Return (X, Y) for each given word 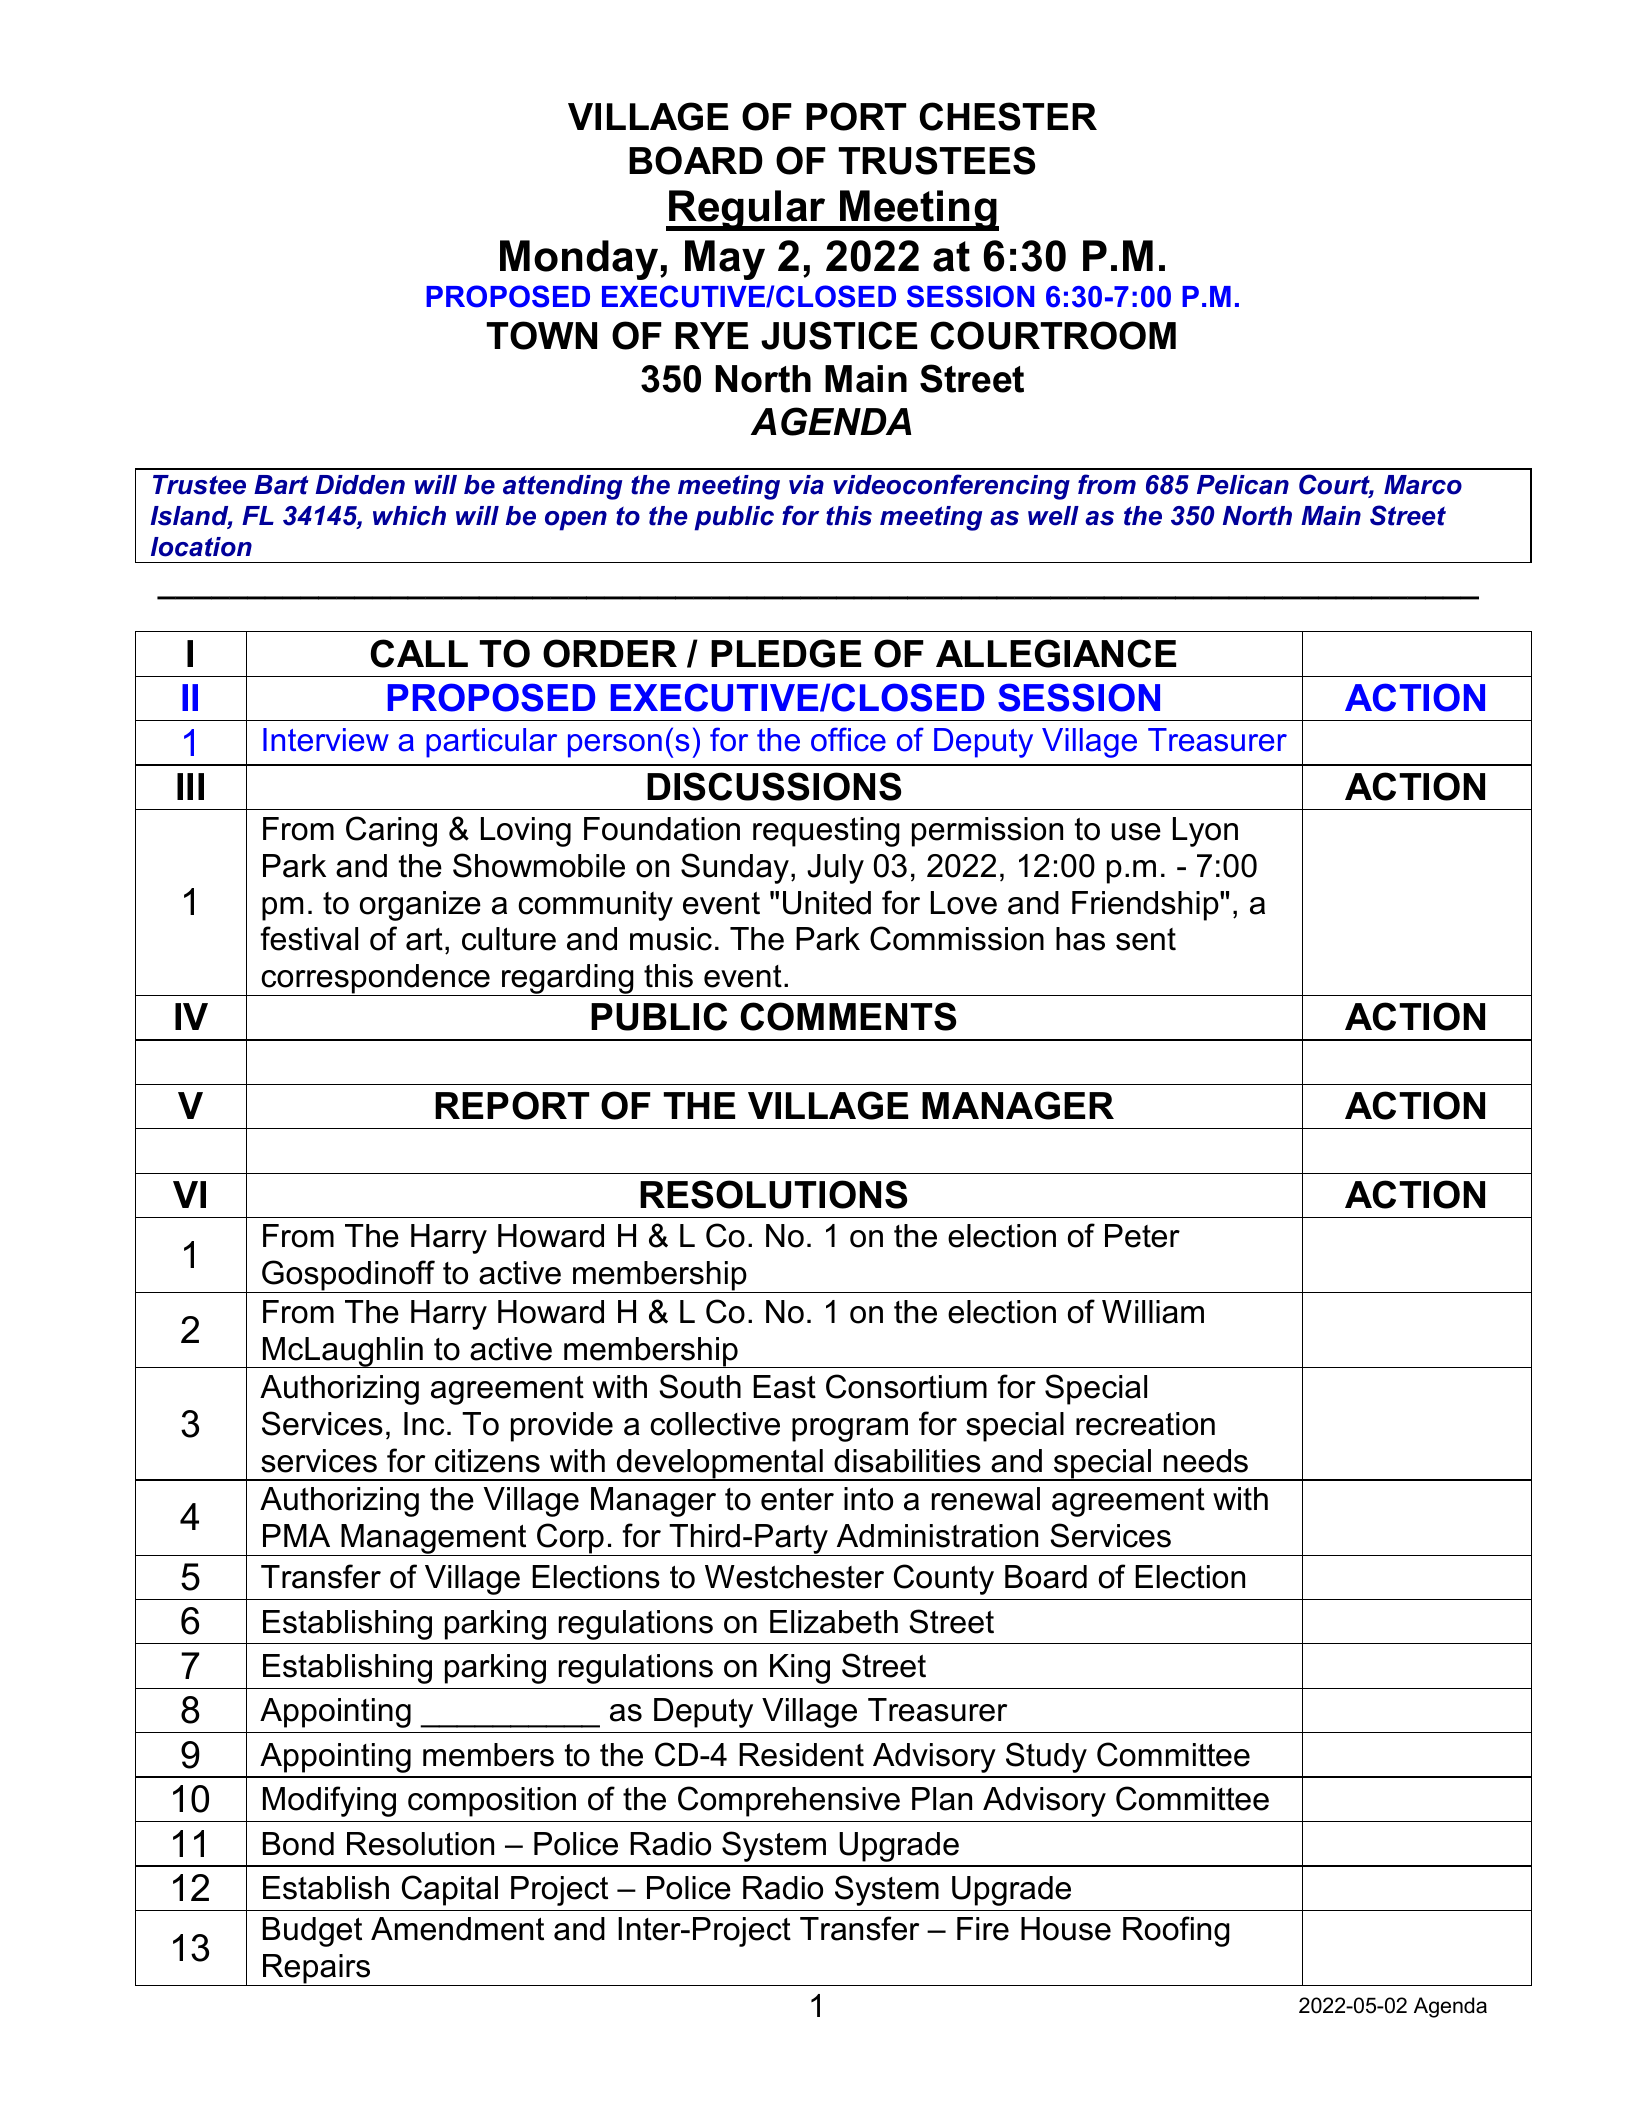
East (784, 1387)
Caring (391, 831)
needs (1206, 1461)
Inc (424, 1424)
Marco (1423, 485)
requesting (826, 832)
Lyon (1205, 832)
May (725, 260)
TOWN (541, 335)
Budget (312, 1932)
